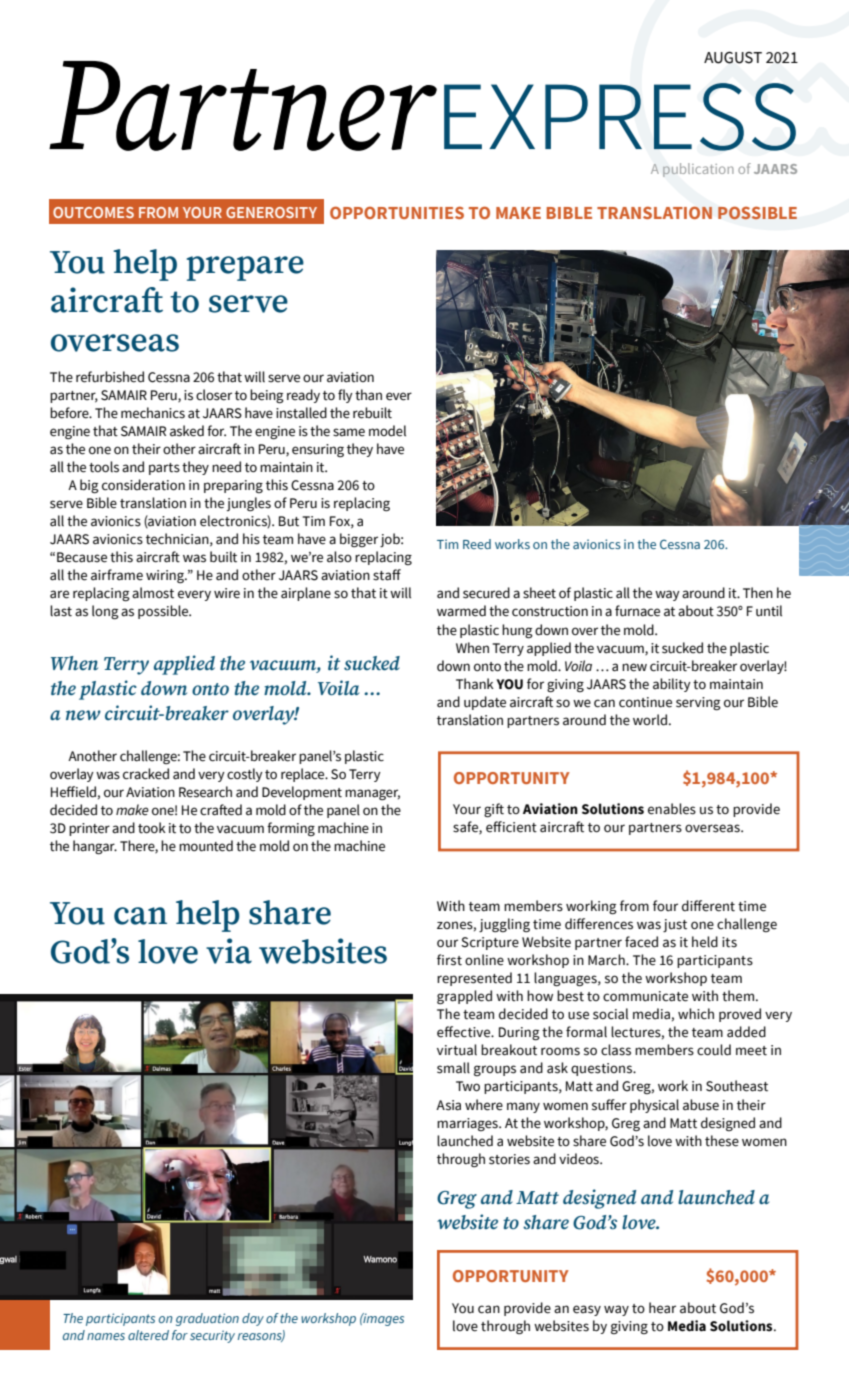 This document has height=1400, width=849. Describe the element at coordinates (449, 960) in the document. I see `first` at that location.
